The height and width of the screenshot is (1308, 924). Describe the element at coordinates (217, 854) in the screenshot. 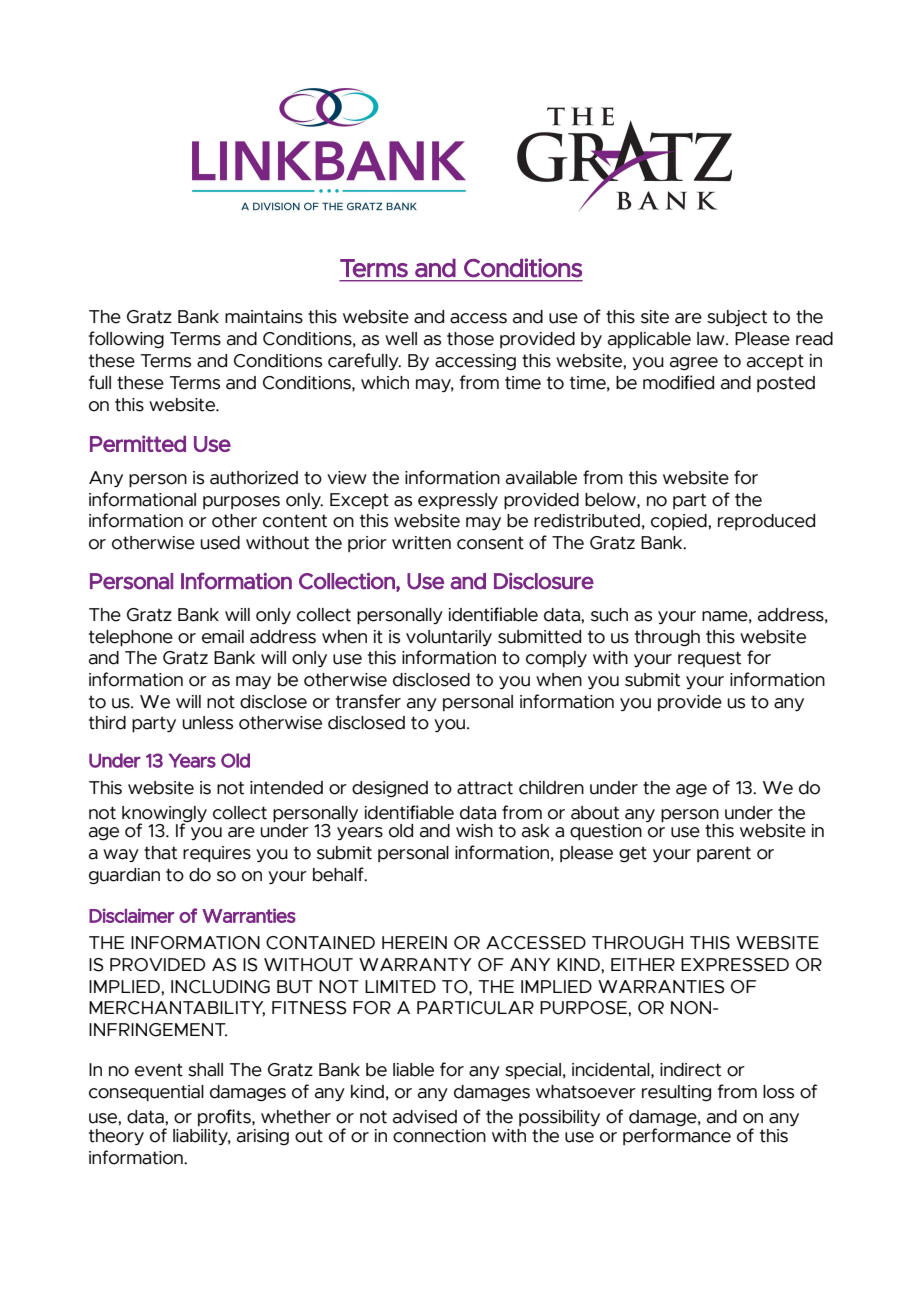

I see `requires` at that location.
